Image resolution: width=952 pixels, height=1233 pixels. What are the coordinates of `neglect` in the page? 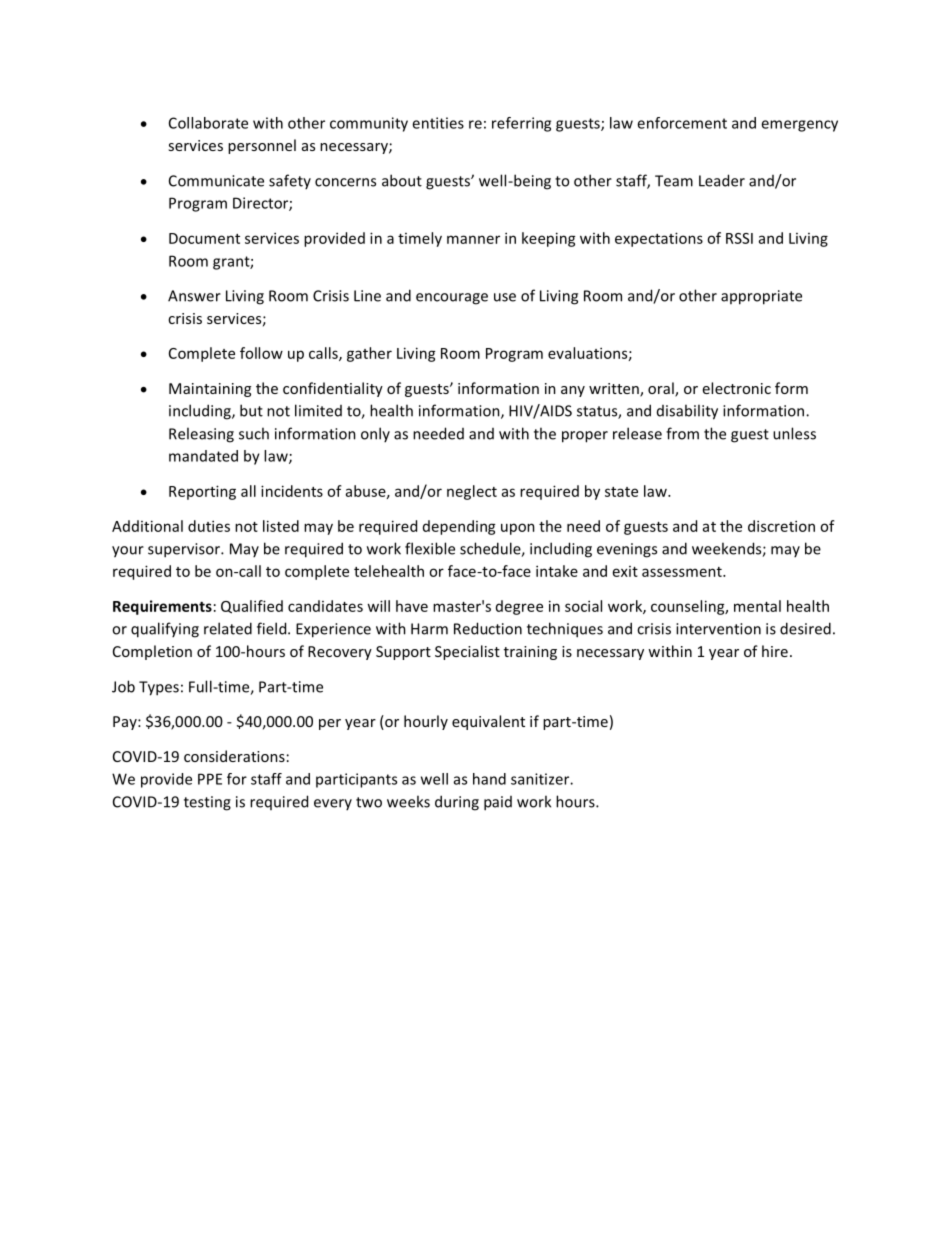 It's located at (472, 492).
